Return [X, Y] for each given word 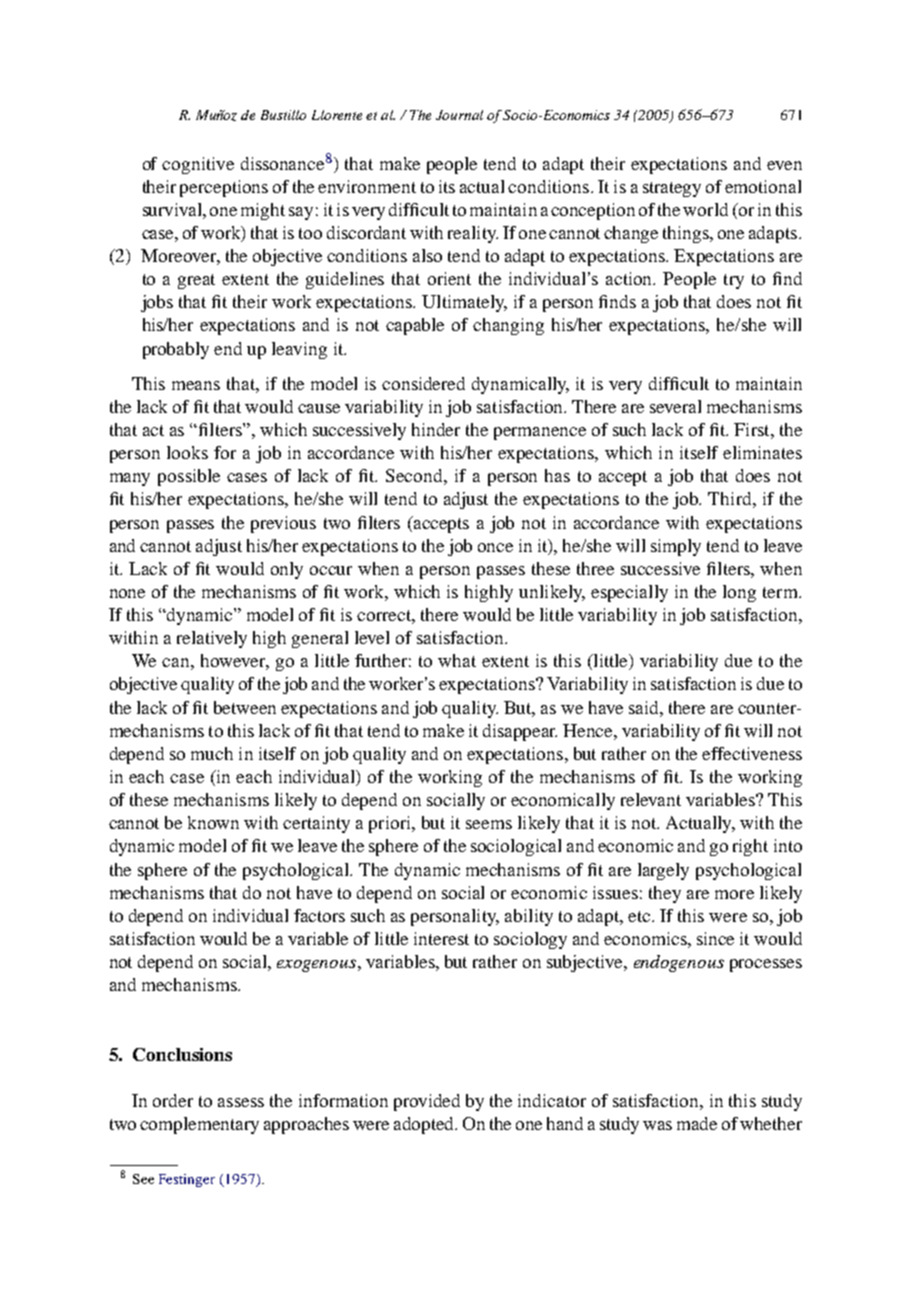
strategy [672, 189]
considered [423, 383]
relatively [212, 639]
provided [427, 1102]
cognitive [198, 165]
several [675, 406]
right [750, 847]
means [196, 385]
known [213, 822]
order [173, 1100]
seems [489, 824]
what [457, 660]
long [739, 593]
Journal [459, 115]
